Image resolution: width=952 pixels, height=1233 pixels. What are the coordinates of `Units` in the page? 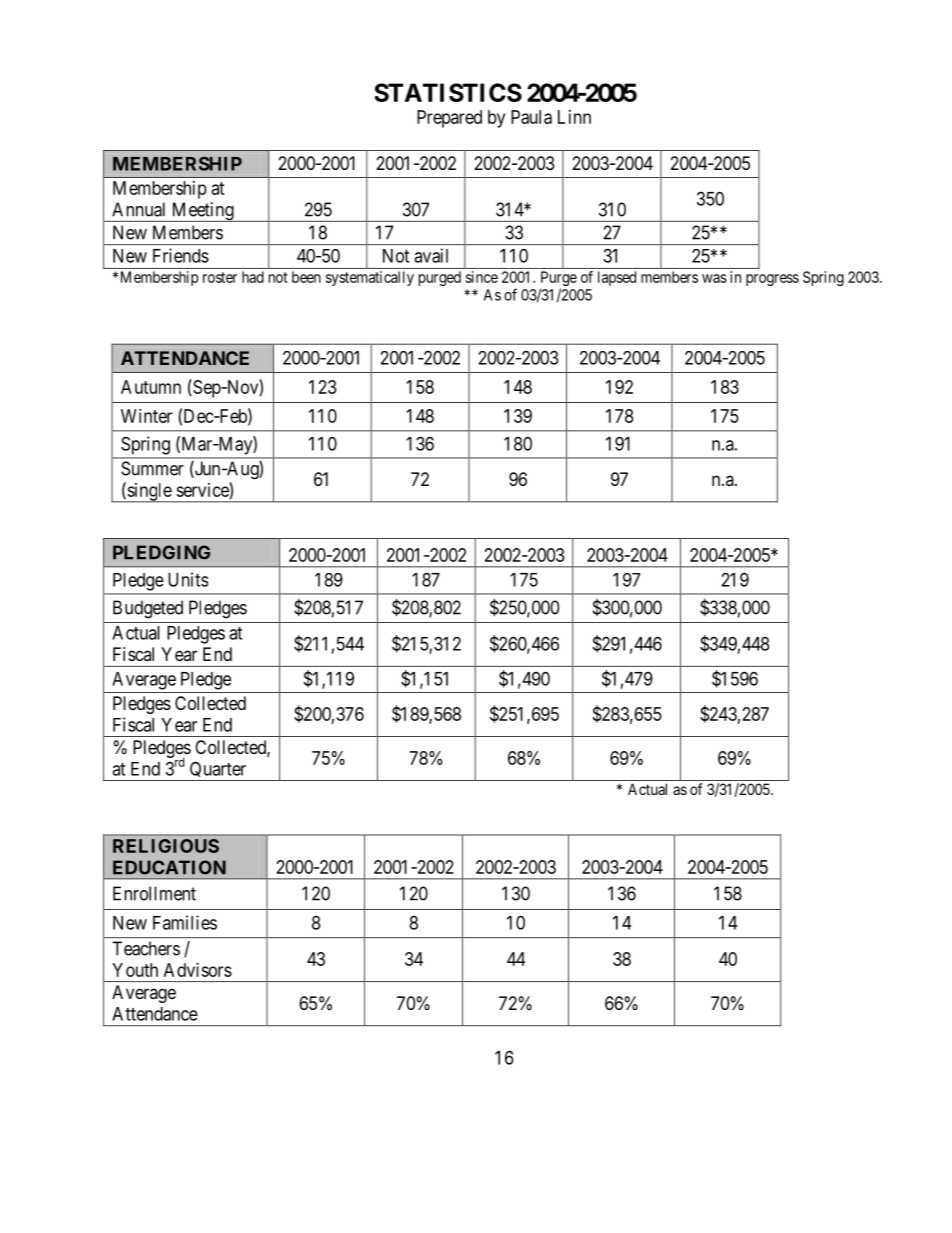 It's located at (188, 579).
